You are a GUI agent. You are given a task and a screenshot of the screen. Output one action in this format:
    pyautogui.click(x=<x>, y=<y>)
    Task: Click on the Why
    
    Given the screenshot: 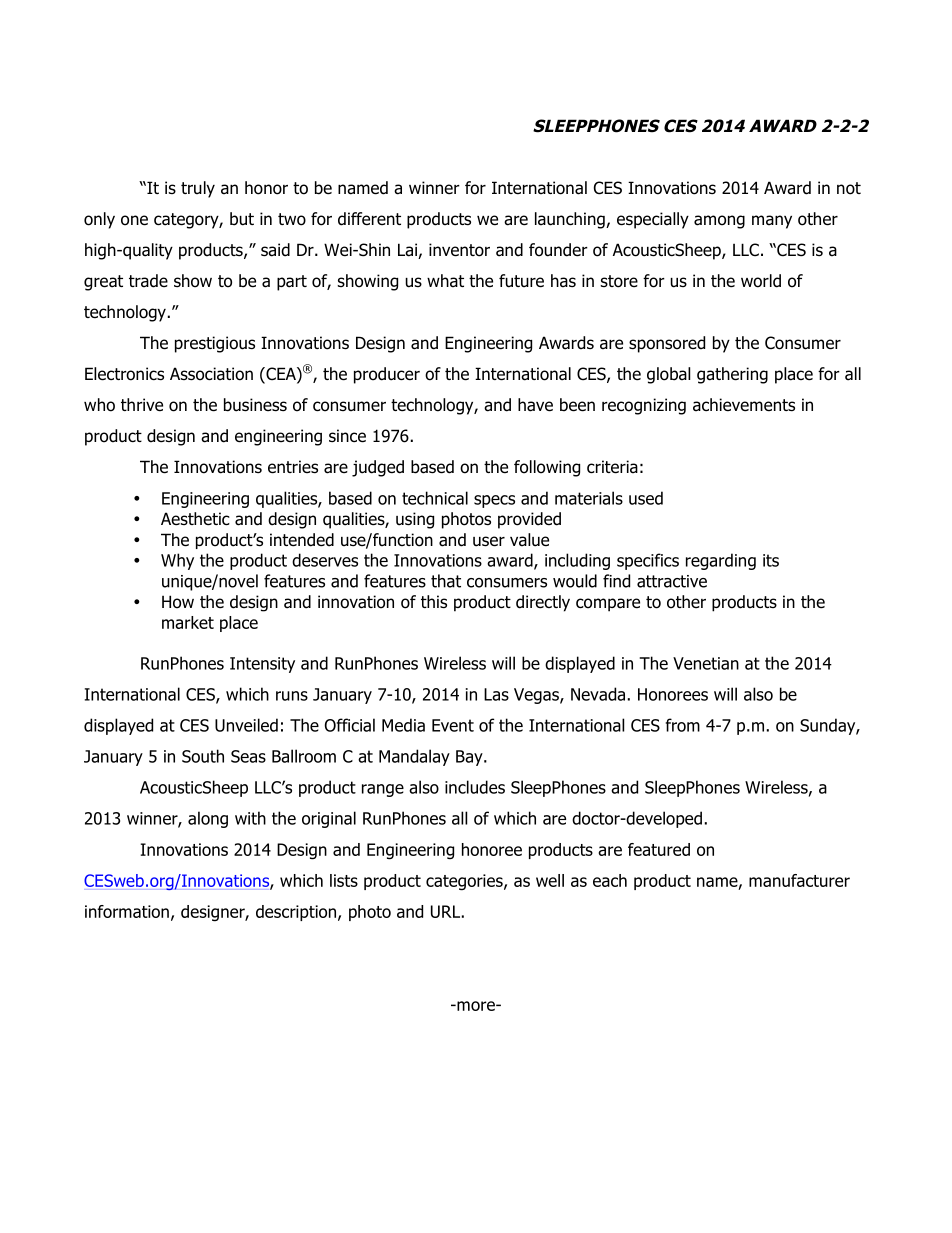 What is the action you would take?
    pyautogui.click(x=177, y=561)
